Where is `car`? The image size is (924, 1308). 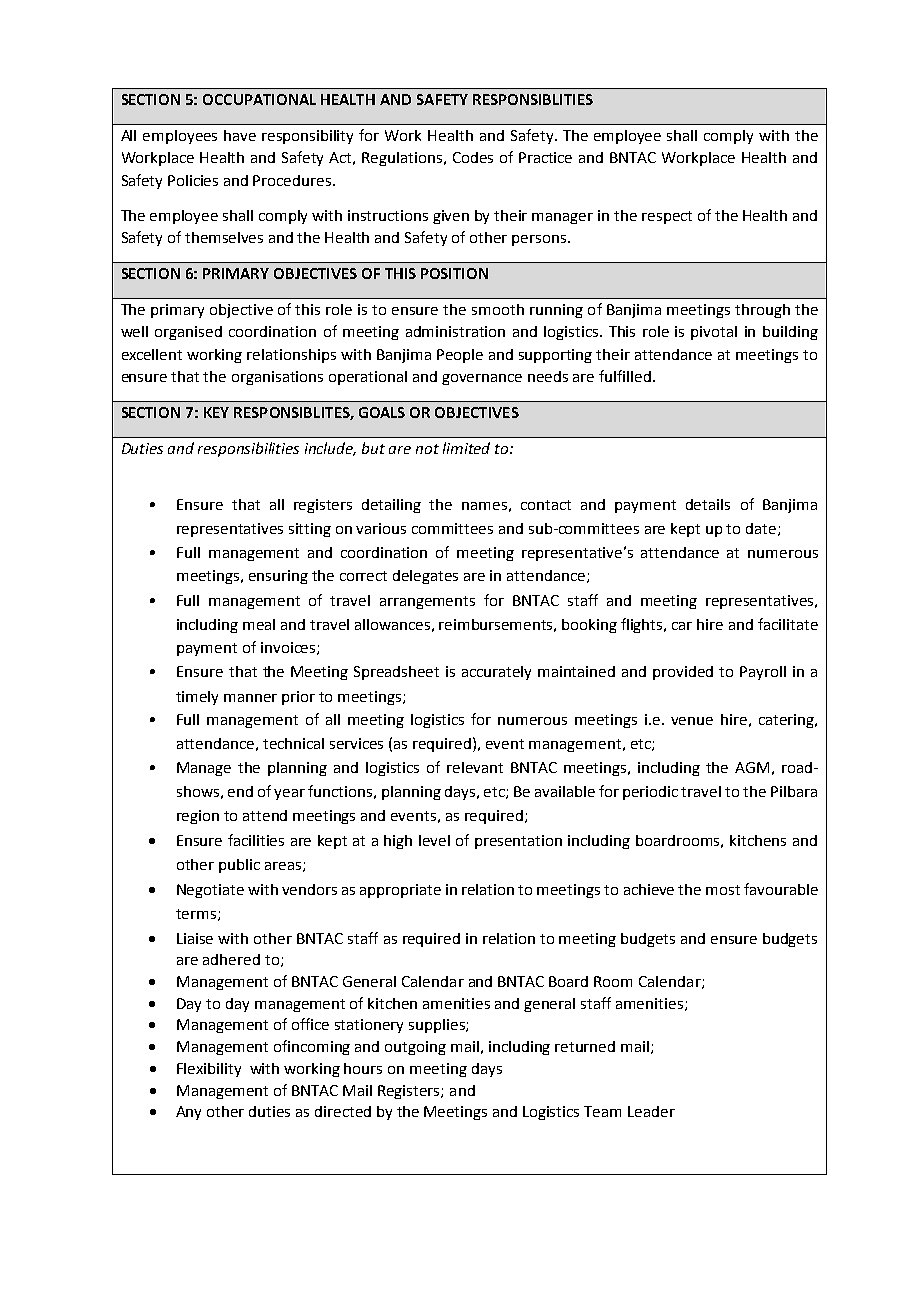 car is located at coordinates (682, 626).
